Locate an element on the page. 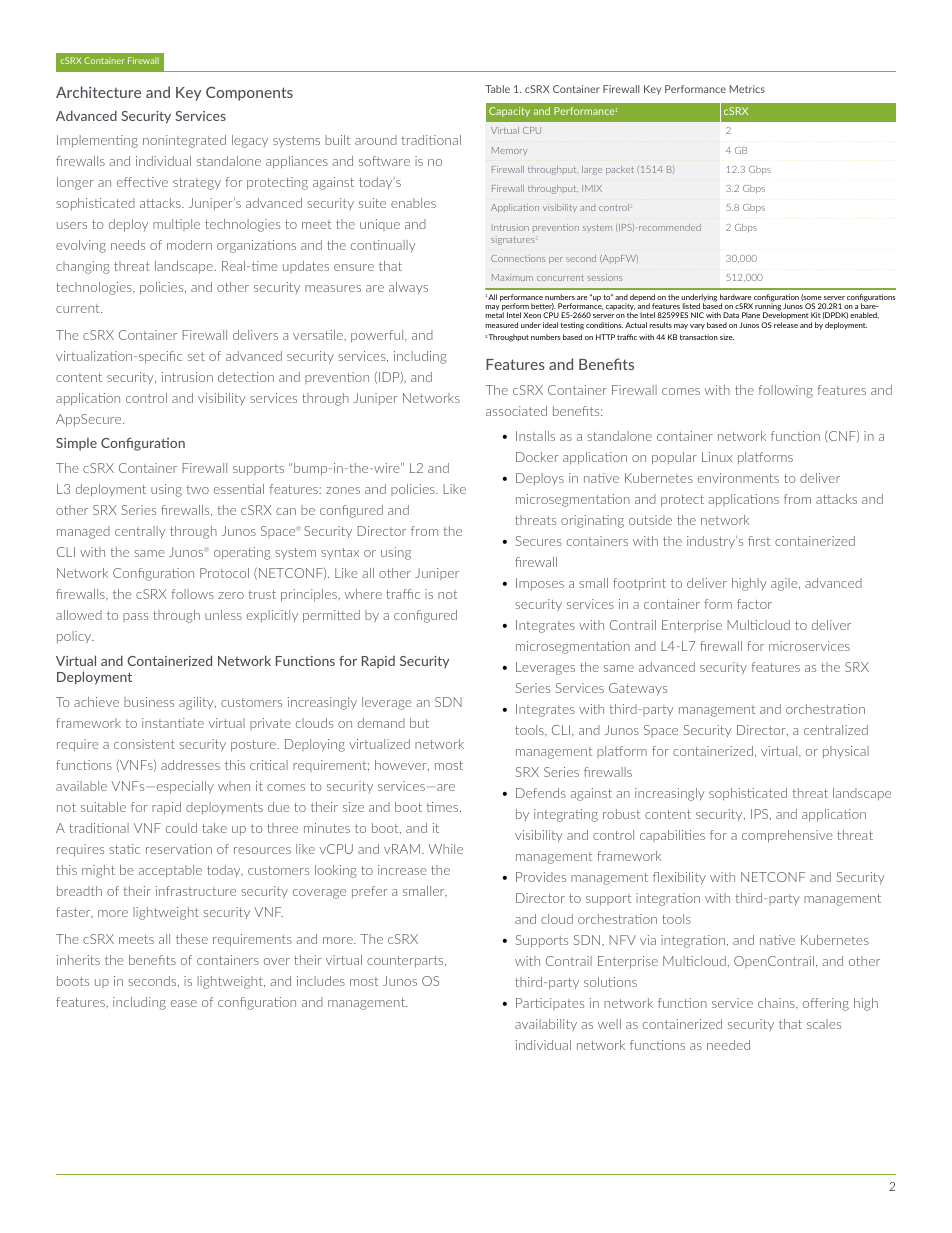 This document has height=1233, width=952. inherits is located at coordinates (78, 960).
